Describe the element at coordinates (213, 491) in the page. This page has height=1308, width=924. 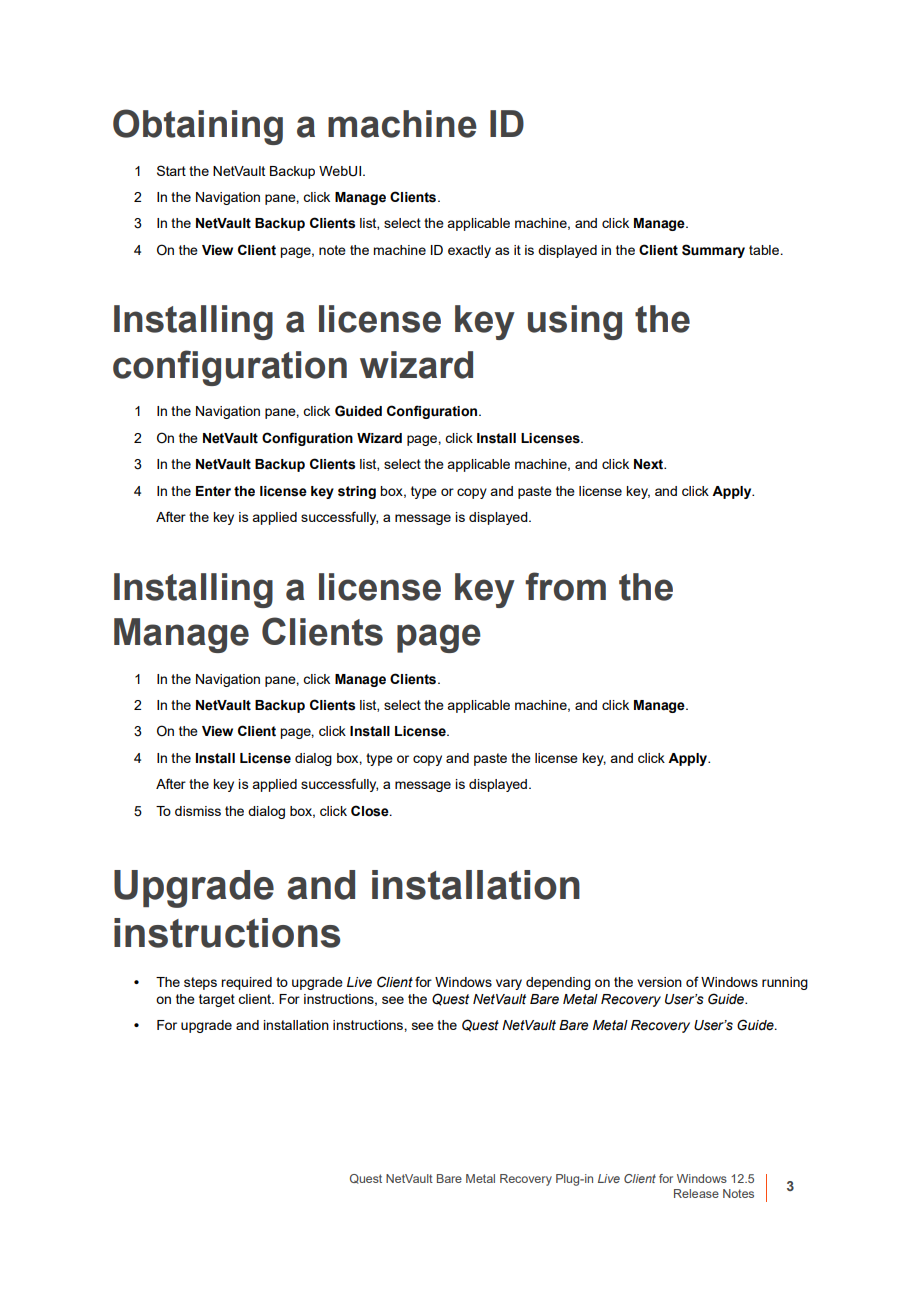
I see `Enter` at that location.
